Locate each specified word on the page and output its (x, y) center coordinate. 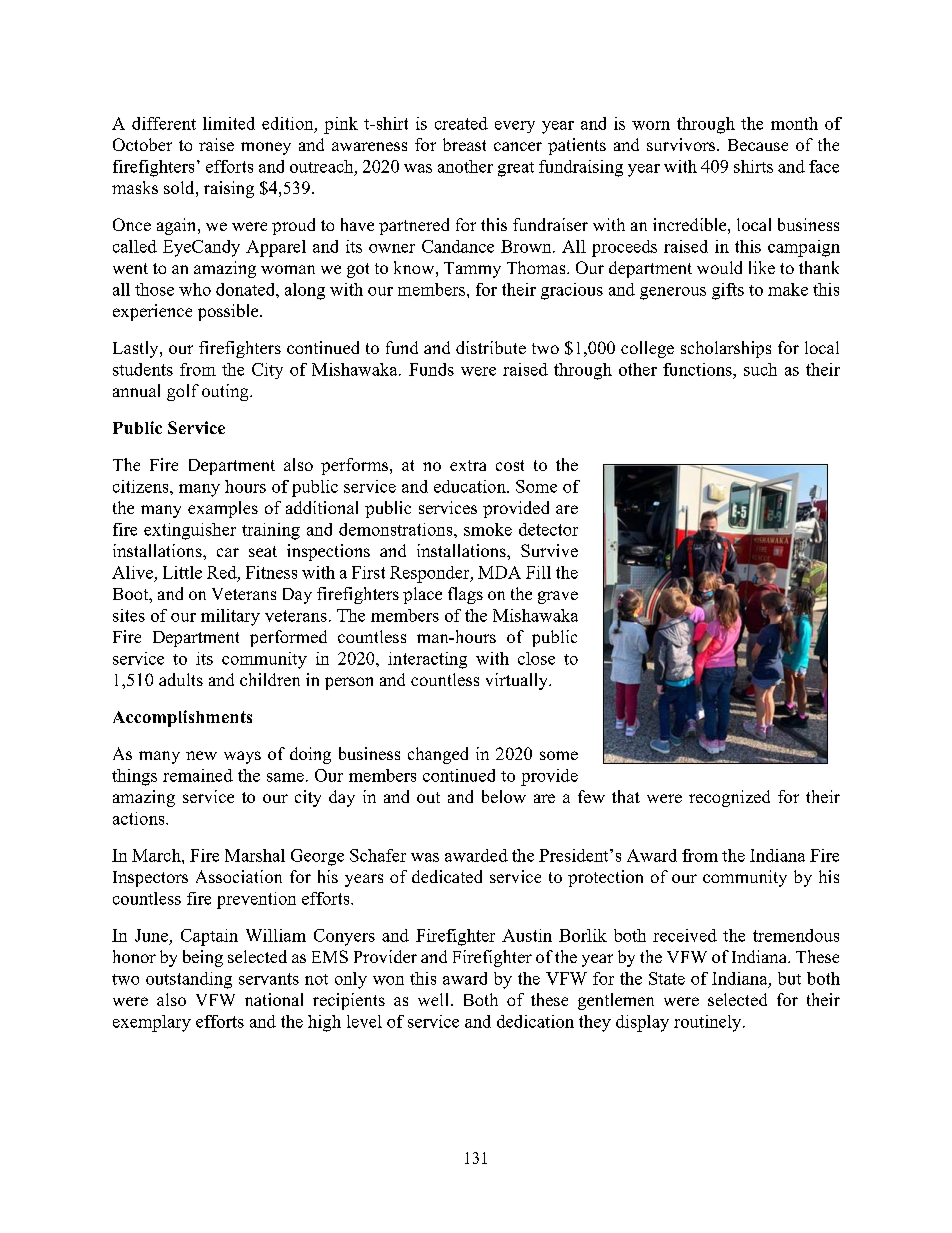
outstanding (189, 980)
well (433, 999)
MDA (499, 572)
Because (758, 145)
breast (464, 144)
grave (558, 597)
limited (229, 123)
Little (182, 572)
